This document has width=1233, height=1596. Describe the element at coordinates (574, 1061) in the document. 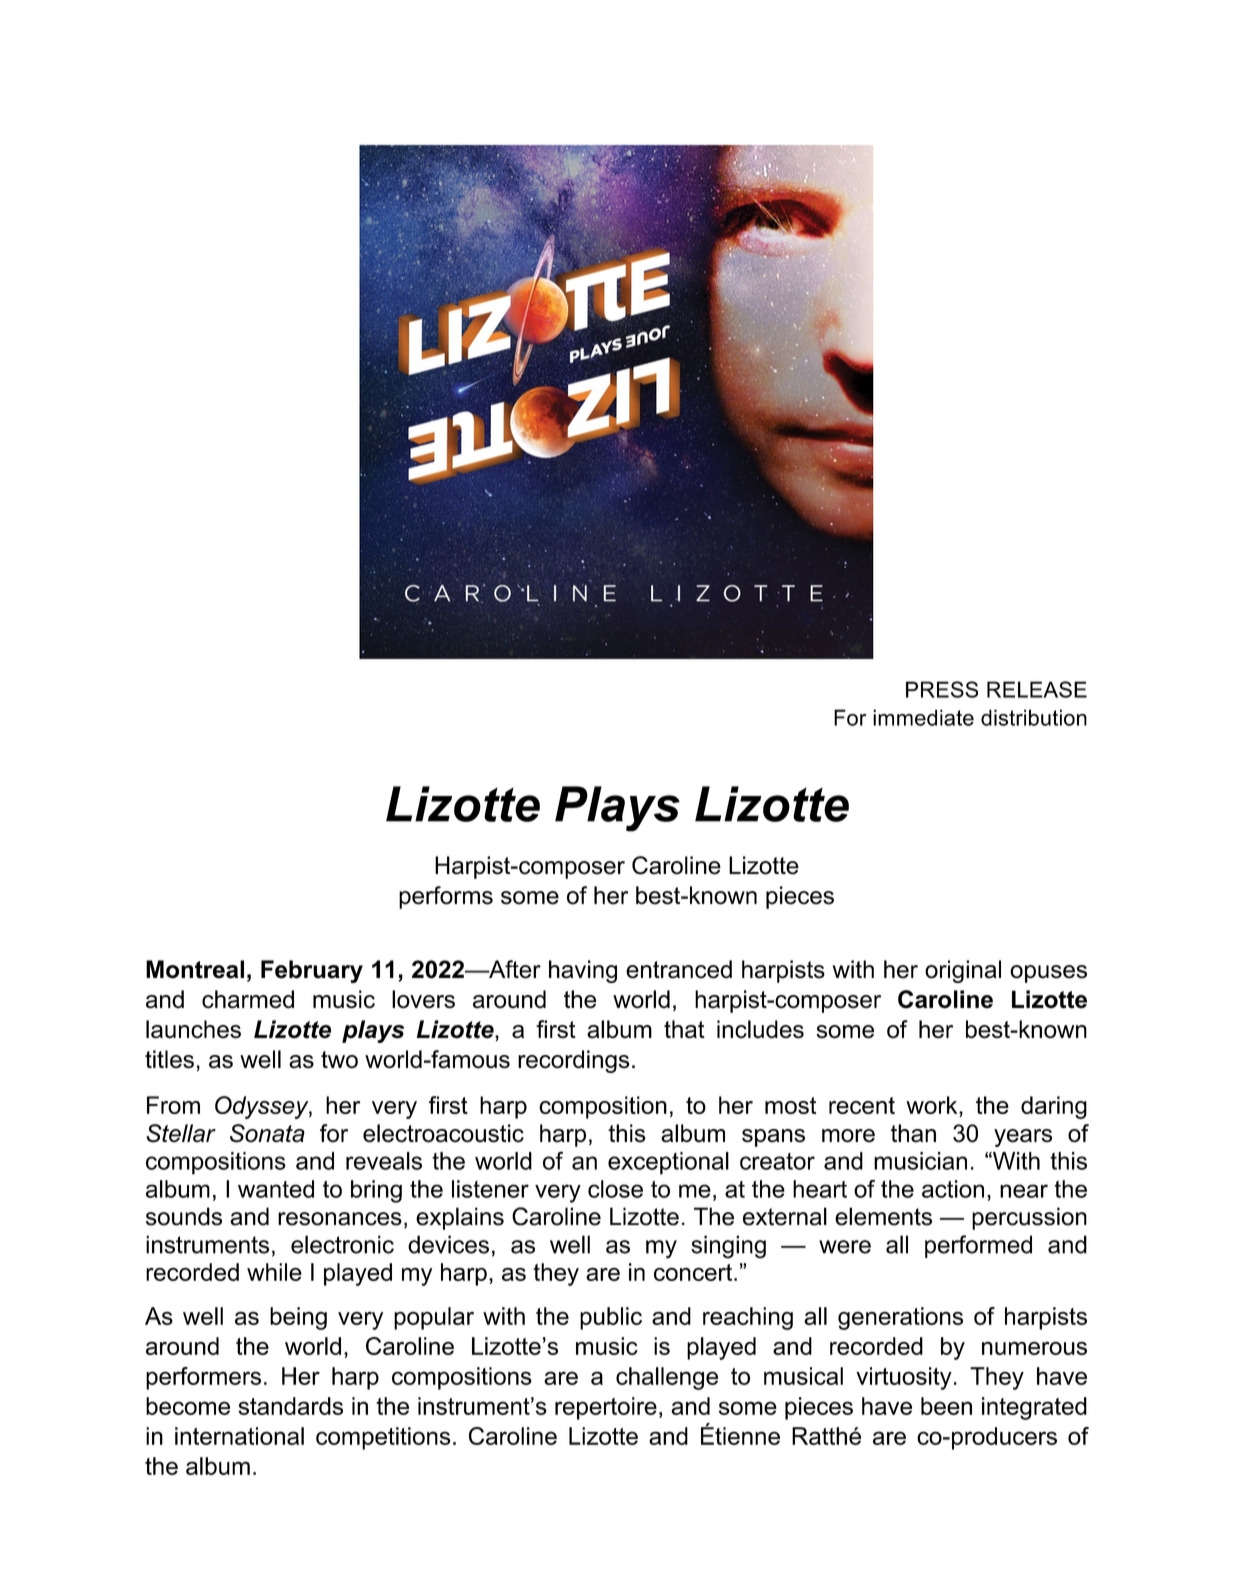

I see `recordings` at that location.
